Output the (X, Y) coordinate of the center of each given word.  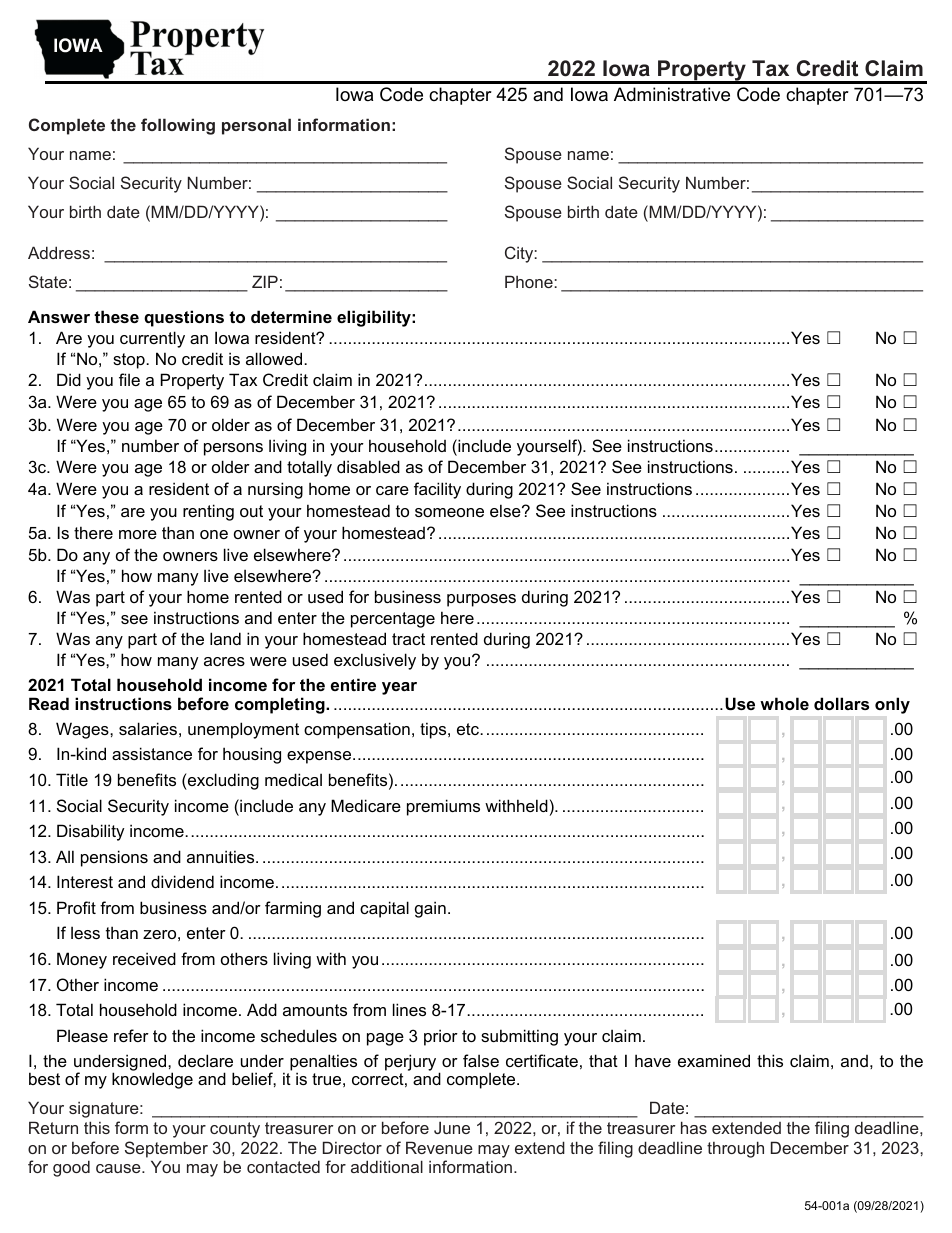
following (178, 126)
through (735, 1149)
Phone (530, 281)
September (166, 1149)
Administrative (672, 94)
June (452, 1127)
